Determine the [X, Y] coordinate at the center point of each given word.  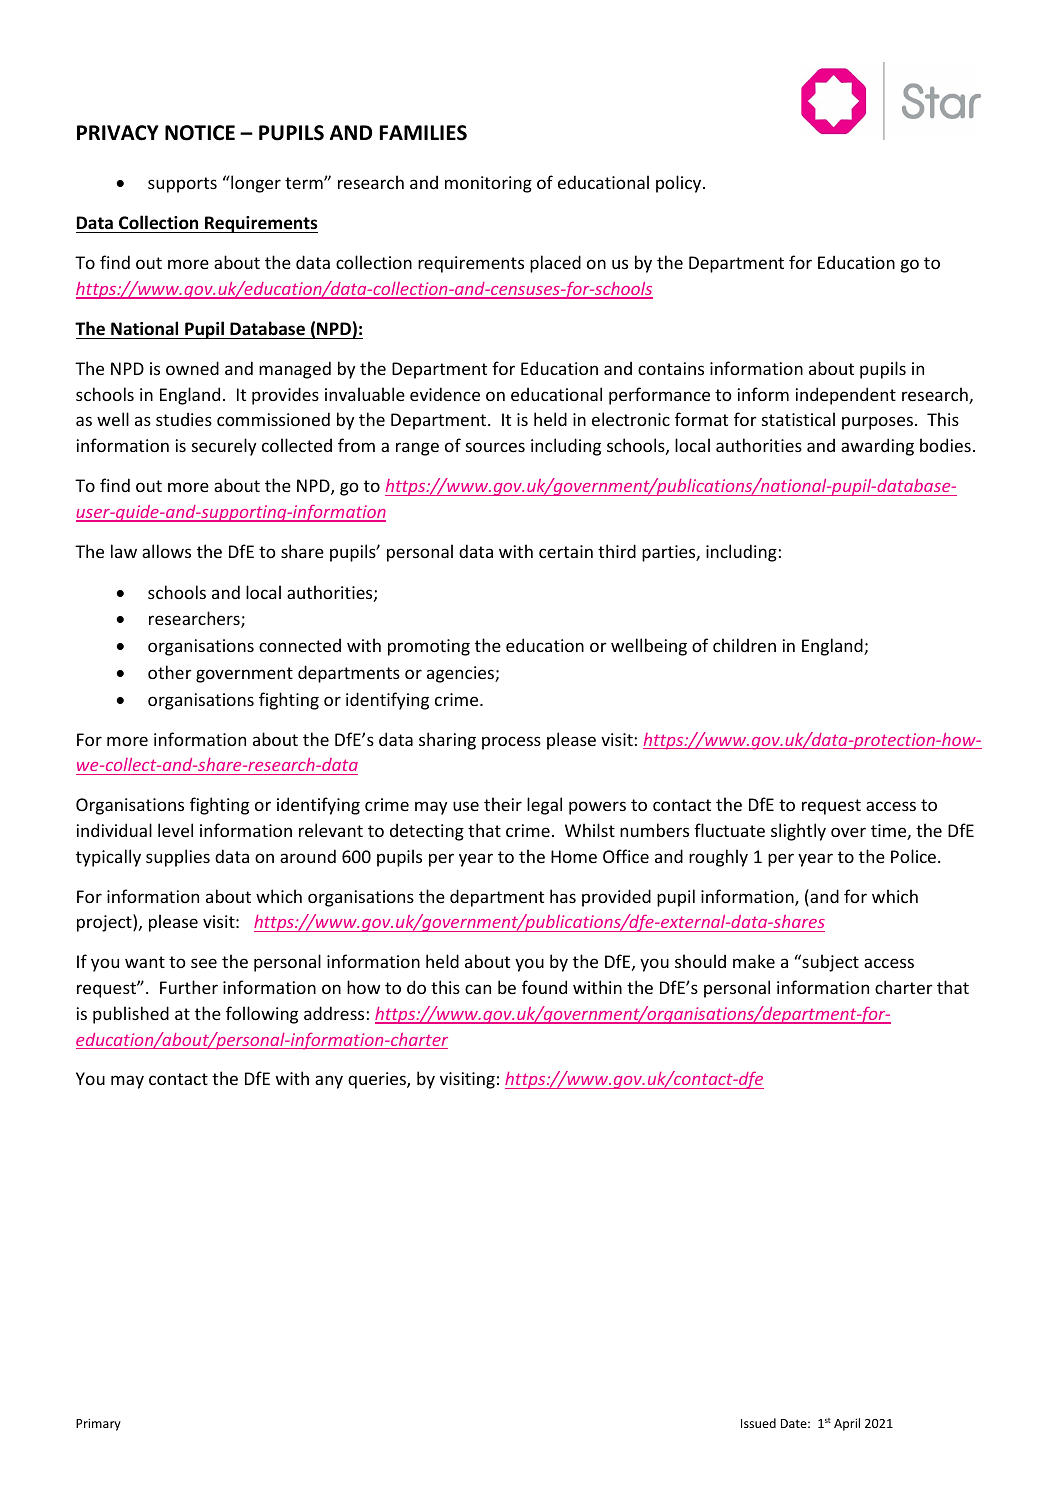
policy [680, 184]
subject [829, 963]
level [175, 830]
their [503, 804]
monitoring [488, 184]
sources [495, 447]
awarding [877, 447]
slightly [798, 832]
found [544, 987]
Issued [758, 1423]
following [262, 1015]
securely [224, 447]
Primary [98, 1424]
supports [182, 185]
